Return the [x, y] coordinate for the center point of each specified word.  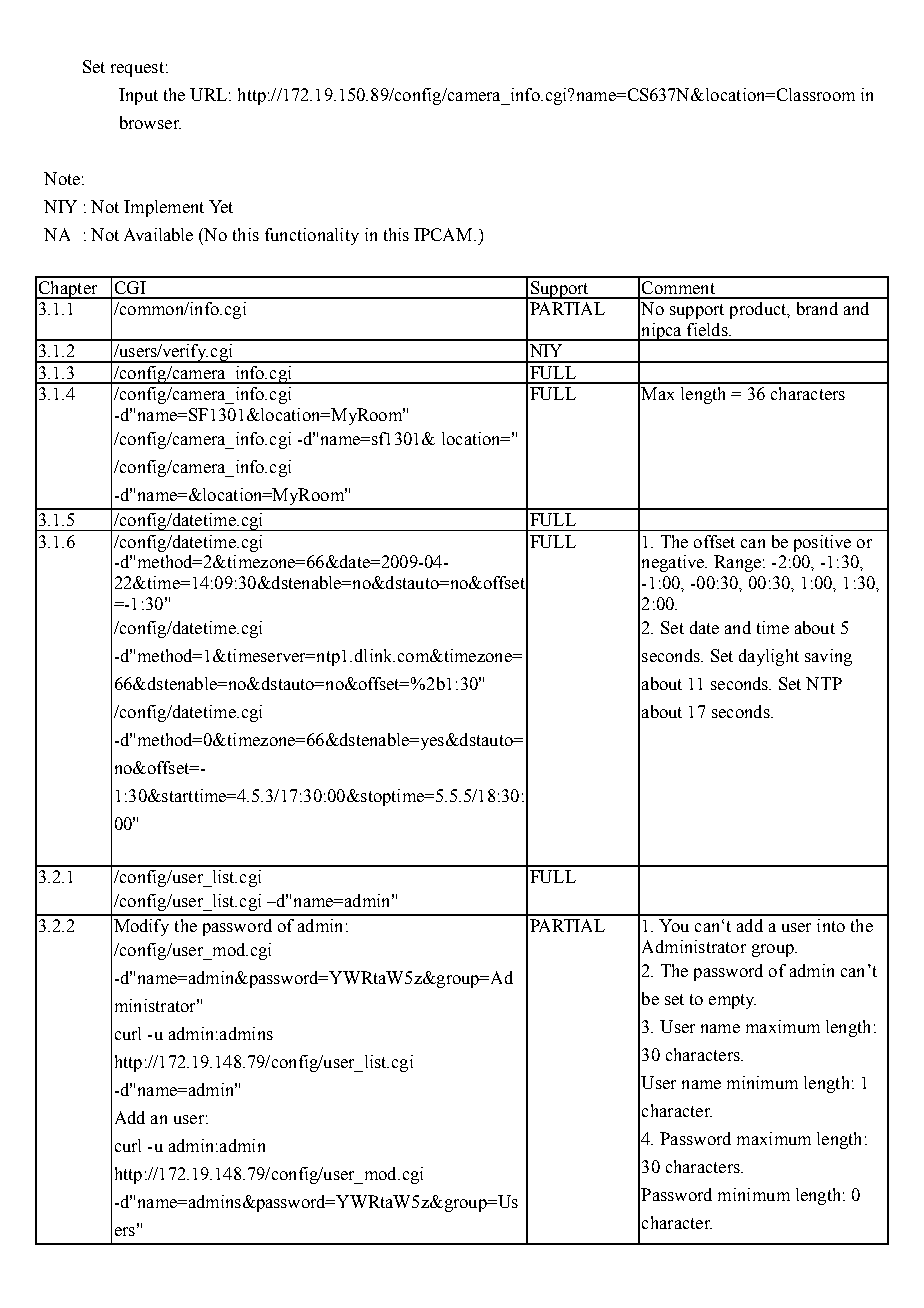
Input [138, 96]
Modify [141, 927]
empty [732, 1001]
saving [828, 657]
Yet [221, 206]
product [759, 310]
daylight [769, 657]
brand [817, 308]
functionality [312, 236]
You [674, 925]
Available [158, 234]
